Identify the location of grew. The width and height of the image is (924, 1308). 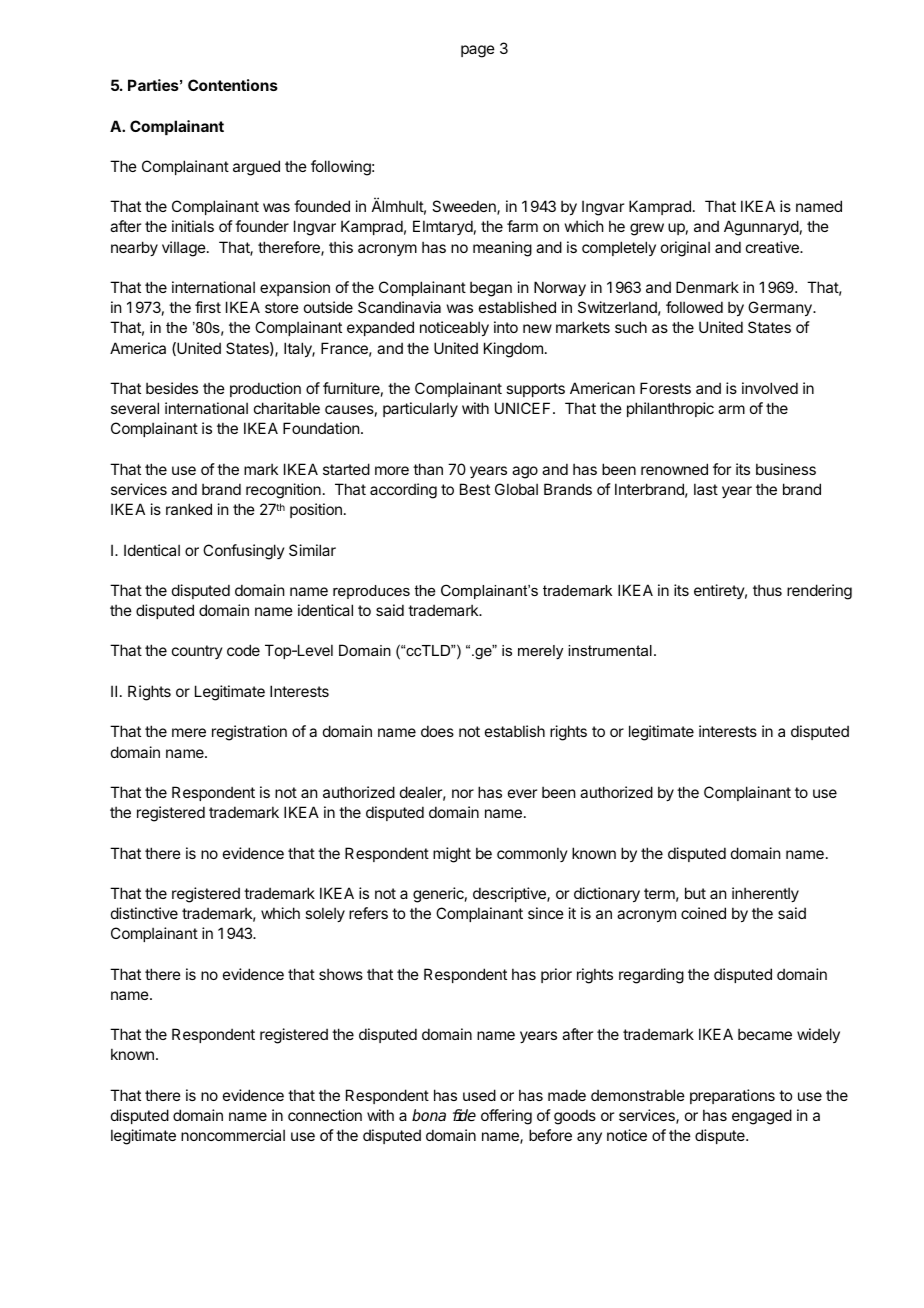
(647, 229).
